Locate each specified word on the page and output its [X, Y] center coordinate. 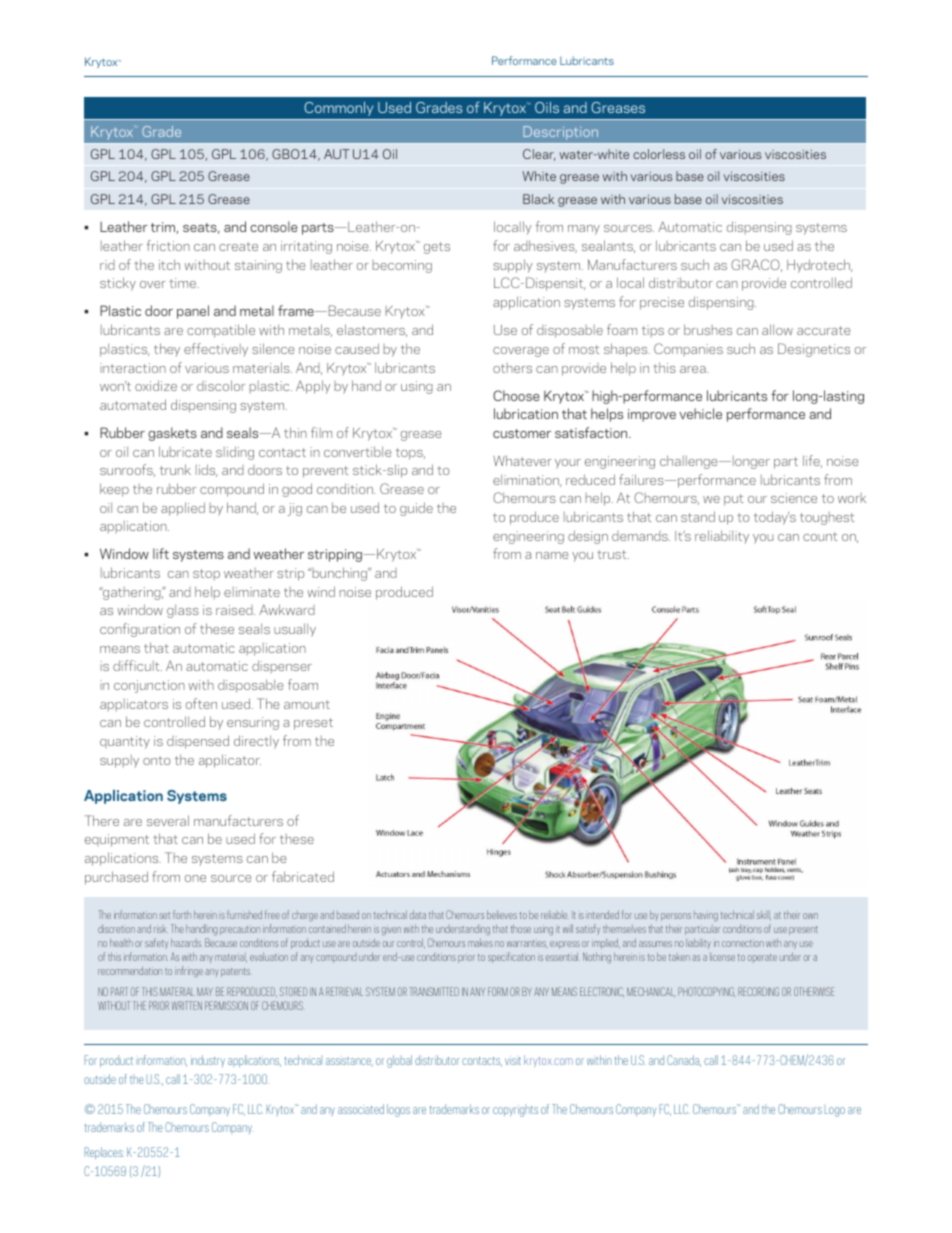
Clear [539, 155]
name [552, 555]
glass [183, 611]
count [820, 536]
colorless [659, 154]
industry [208, 1061]
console [274, 226]
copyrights [515, 1110]
